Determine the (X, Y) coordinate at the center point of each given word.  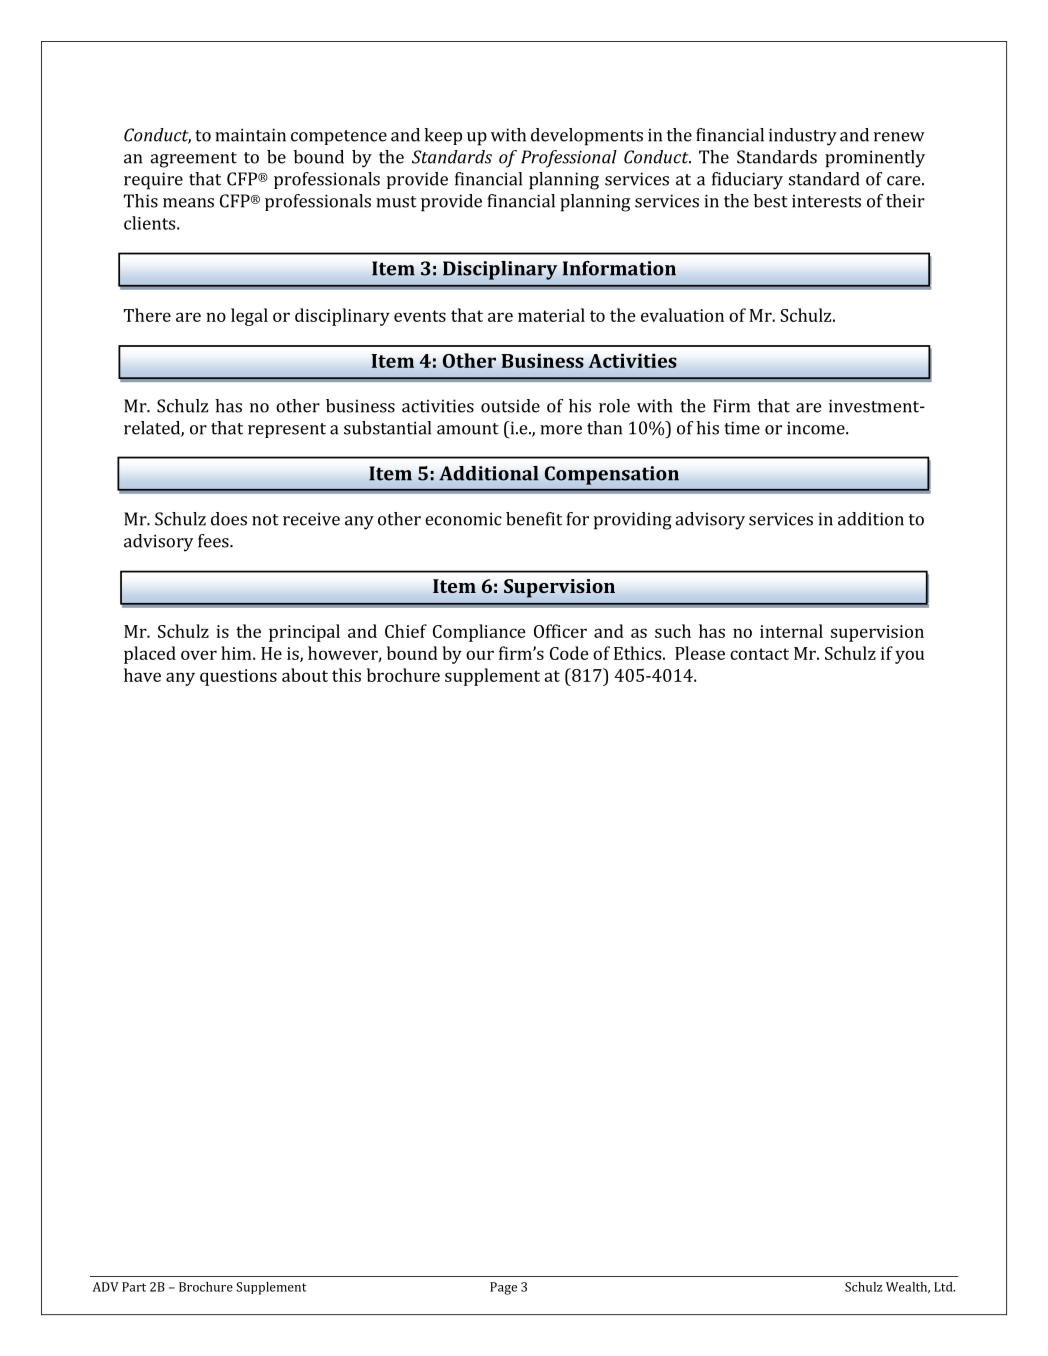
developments (587, 137)
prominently (875, 159)
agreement (193, 160)
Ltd (944, 1287)
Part (134, 1287)
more (561, 430)
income (817, 428)
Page (503, 1288)
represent (287, 430)
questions (238, 677)
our (480, 655)
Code (569, 653)
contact (759, 654)
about (305, 675)
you (909, 657)
